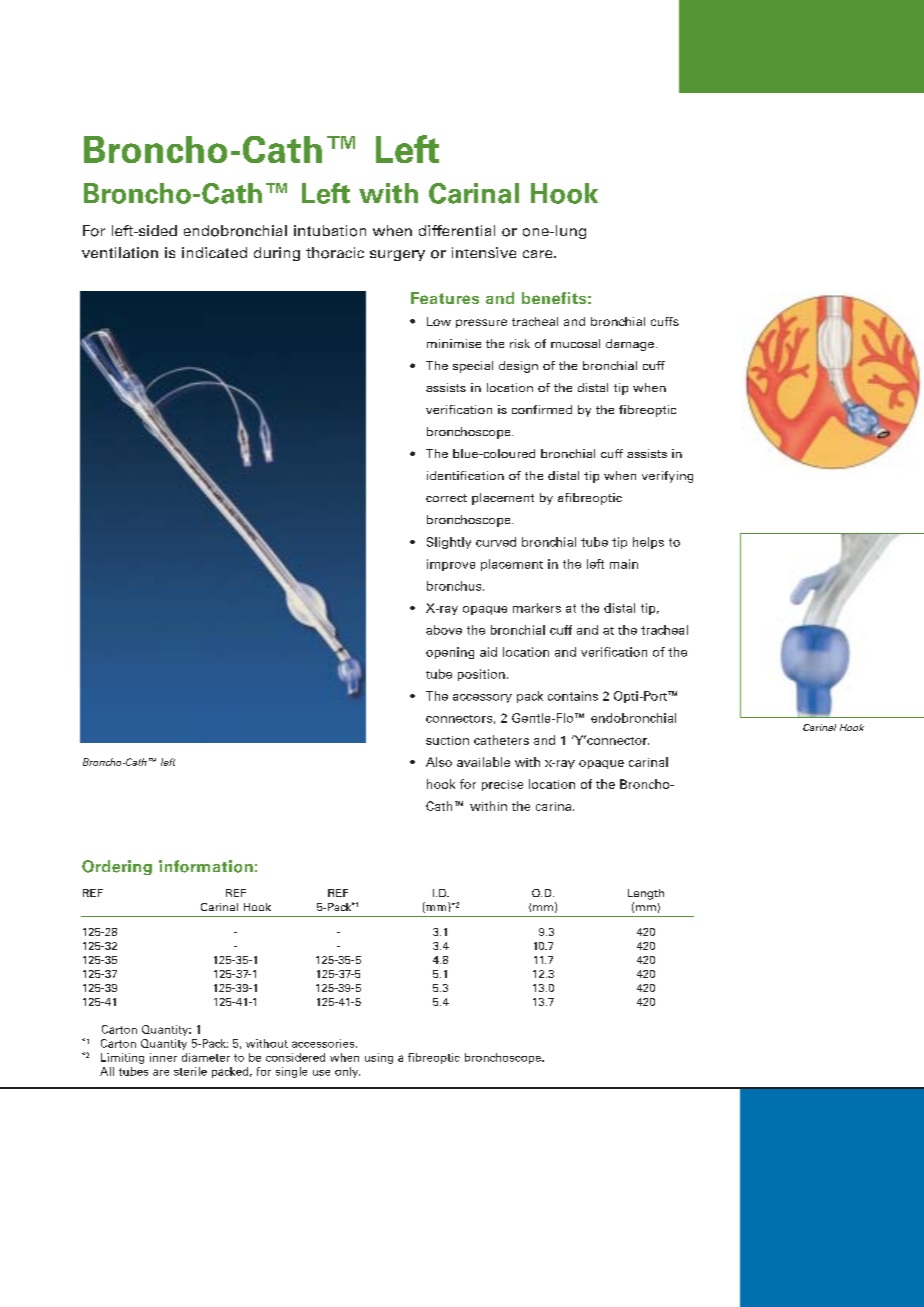  I want to click on indicated, so click(214, 252).
